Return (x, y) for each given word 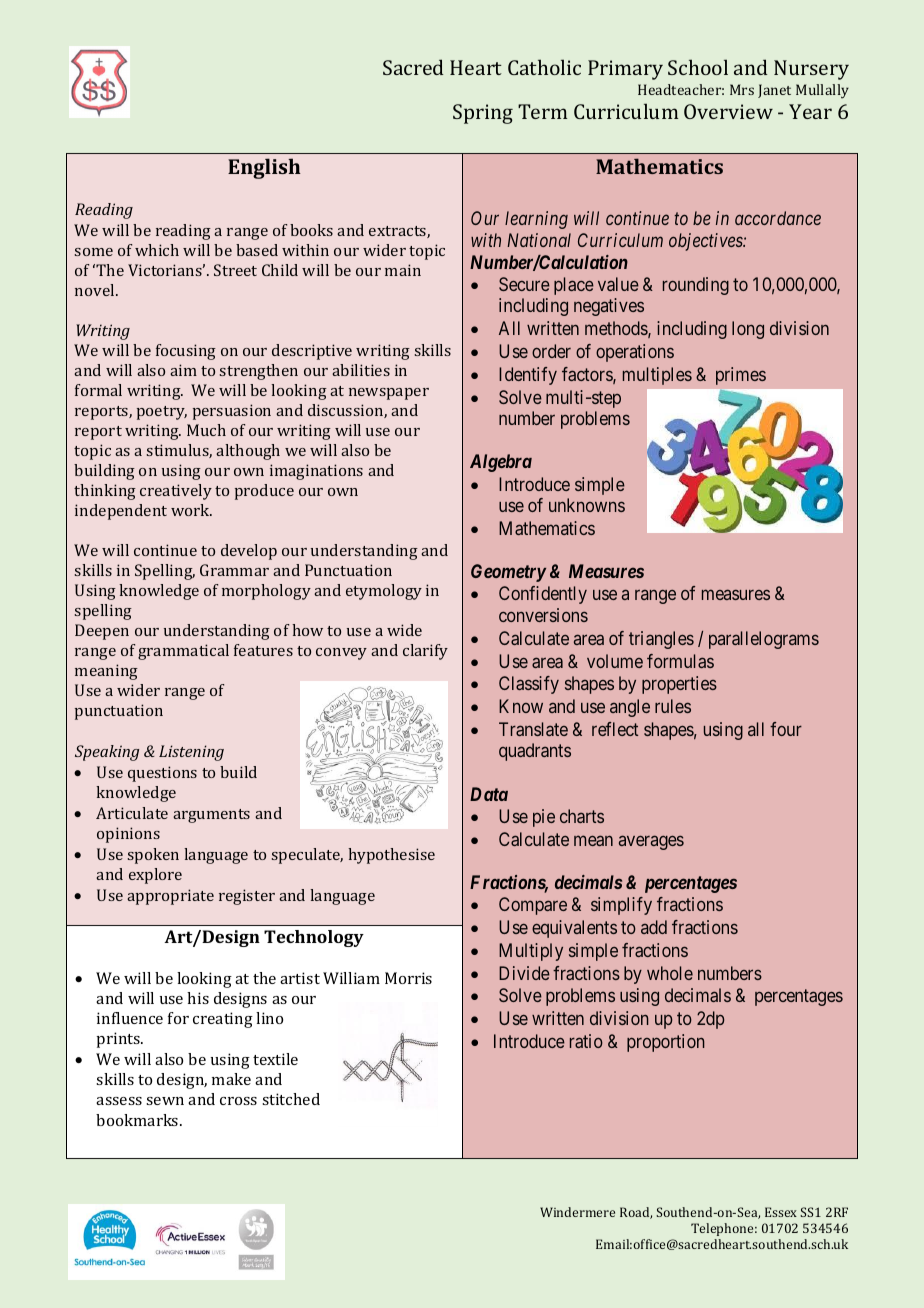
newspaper (389, 394)
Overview (728, 111)
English (264, 168)
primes (741, 376)
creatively (176, 492)
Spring (483, 114)
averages (651, 842)
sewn (165, 1101)
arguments (211, 816)
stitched (291, 1099)
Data (489, 794)
